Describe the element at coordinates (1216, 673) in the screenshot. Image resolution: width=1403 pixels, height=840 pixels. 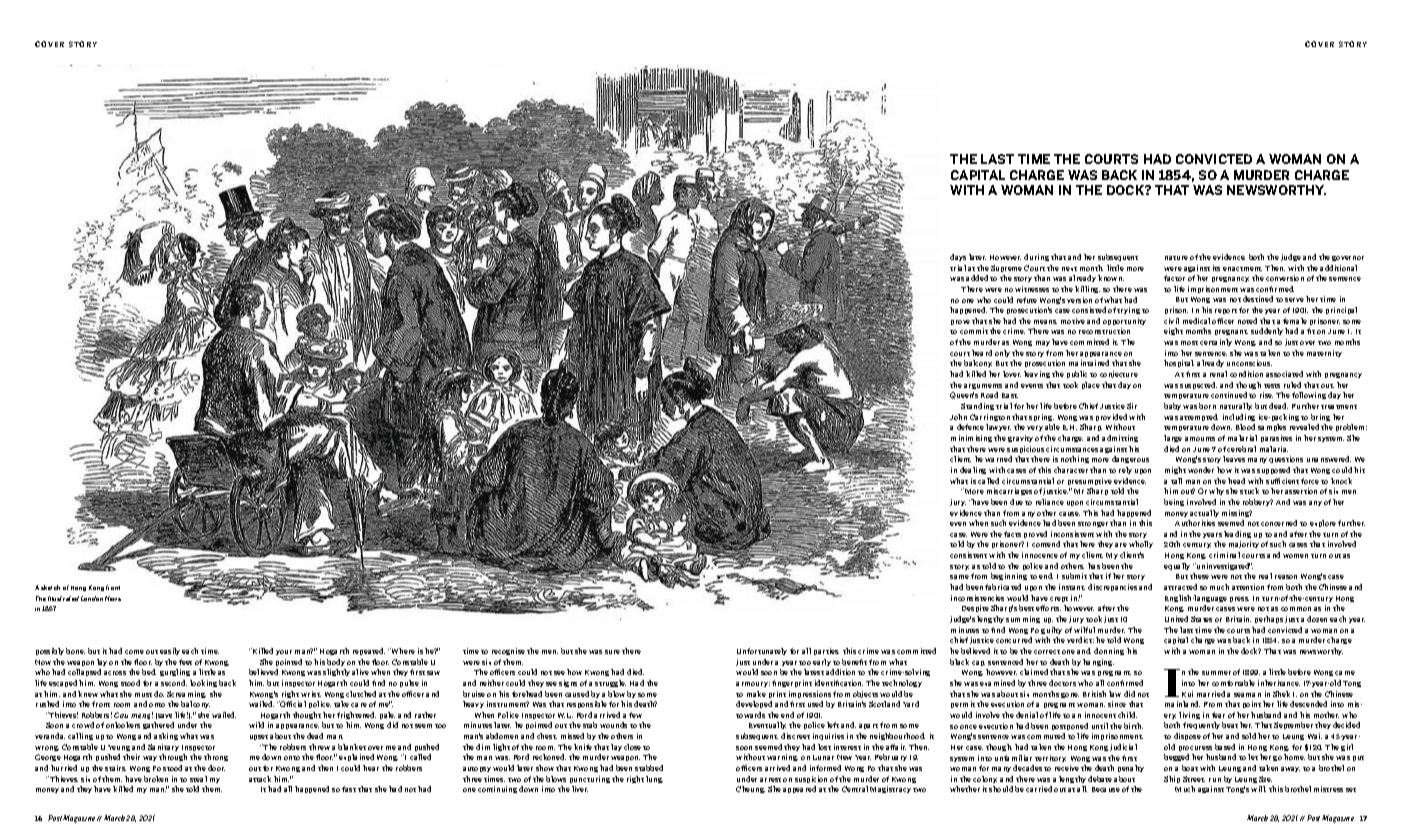
I see `summer` at that location.
